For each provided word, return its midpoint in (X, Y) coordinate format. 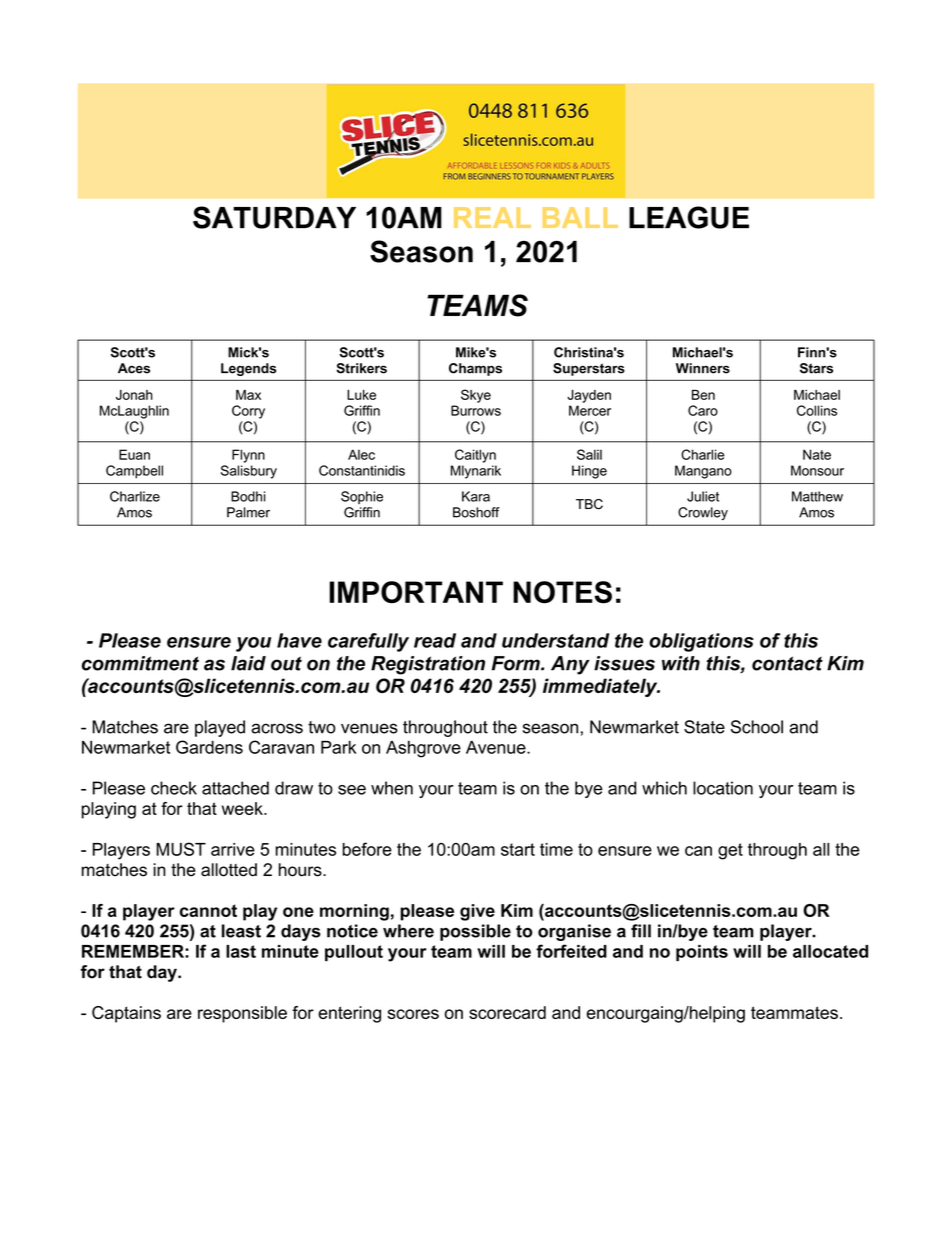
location (723, 788)
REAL (492, 217)
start (518, 849)
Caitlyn (475, 456)
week (243, 808)
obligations (701, 642)
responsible (242, 1014)
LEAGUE (689, 217)
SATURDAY (274, 217)
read (435, 640)
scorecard (507, 1012)
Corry (248, 412)
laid (248, 663)
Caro (703, 410)
